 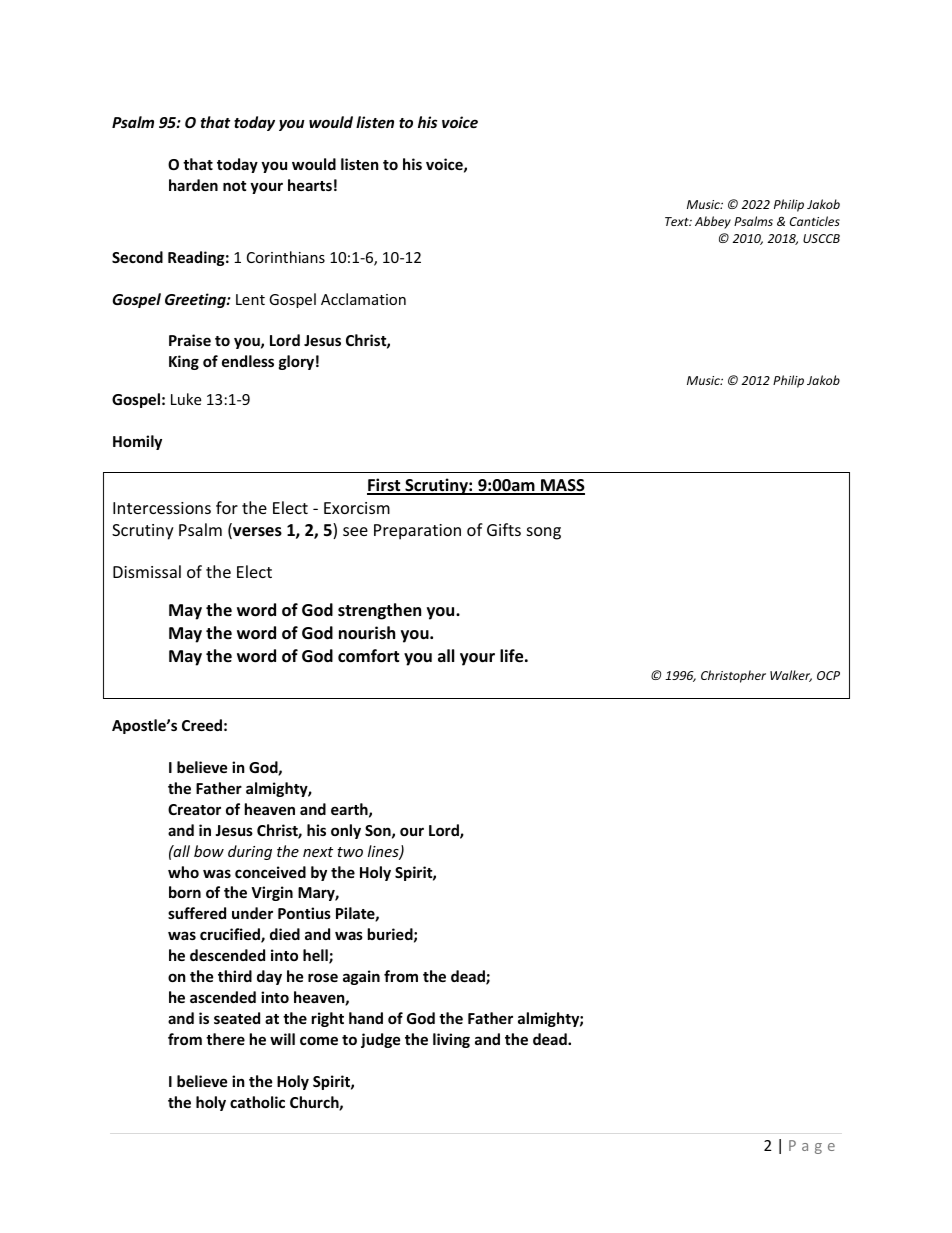 I want to click on two, so click(x=350, y=852).
